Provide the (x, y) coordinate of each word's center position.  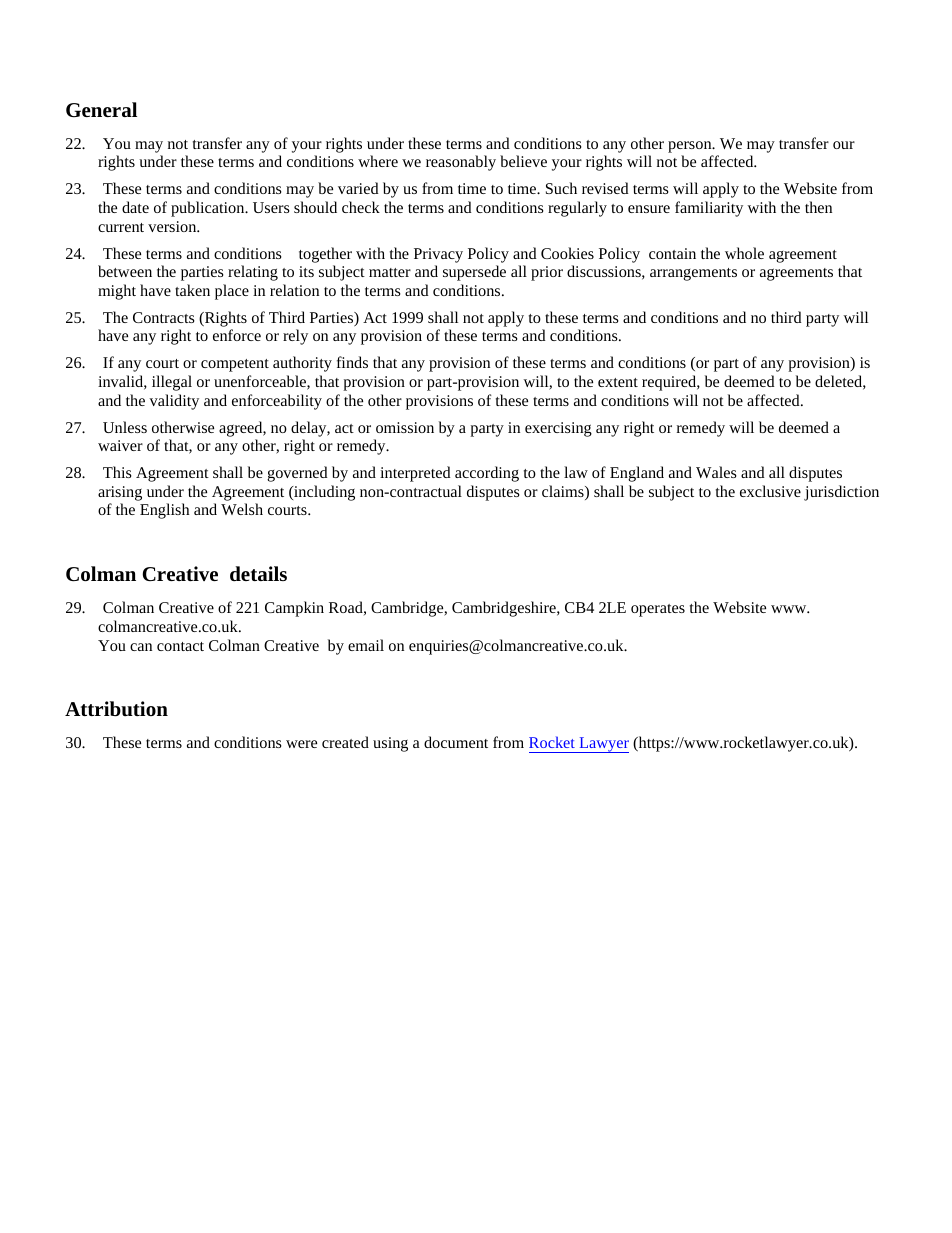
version (173, 226)
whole (744, 253)
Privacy (438, 255)
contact (180, 646)
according (487, 474)
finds (352, 362)
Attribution (116, 709)
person (691, 147)
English (164, 511)
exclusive (770, 491)
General (101, 109)
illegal (172, 383)
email (366, 645)
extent (618, 382)
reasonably (461, 163)
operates (658, 610)
